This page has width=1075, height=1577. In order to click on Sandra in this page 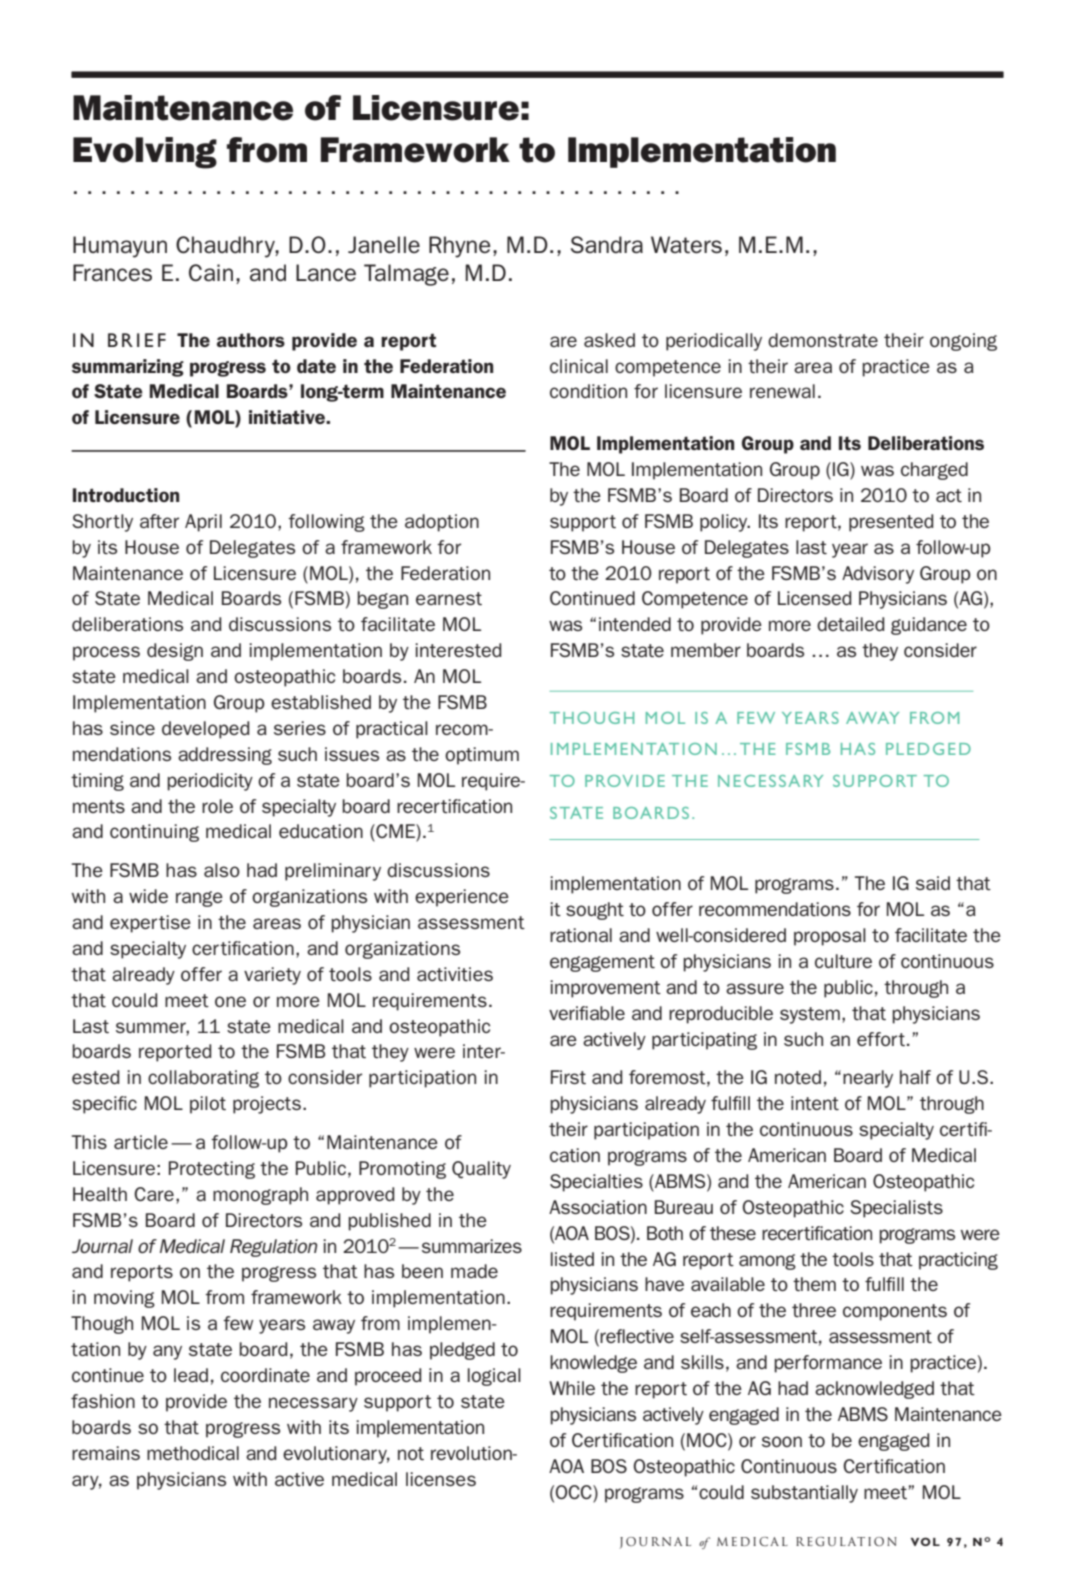, I will do `click(607, 245)`.
